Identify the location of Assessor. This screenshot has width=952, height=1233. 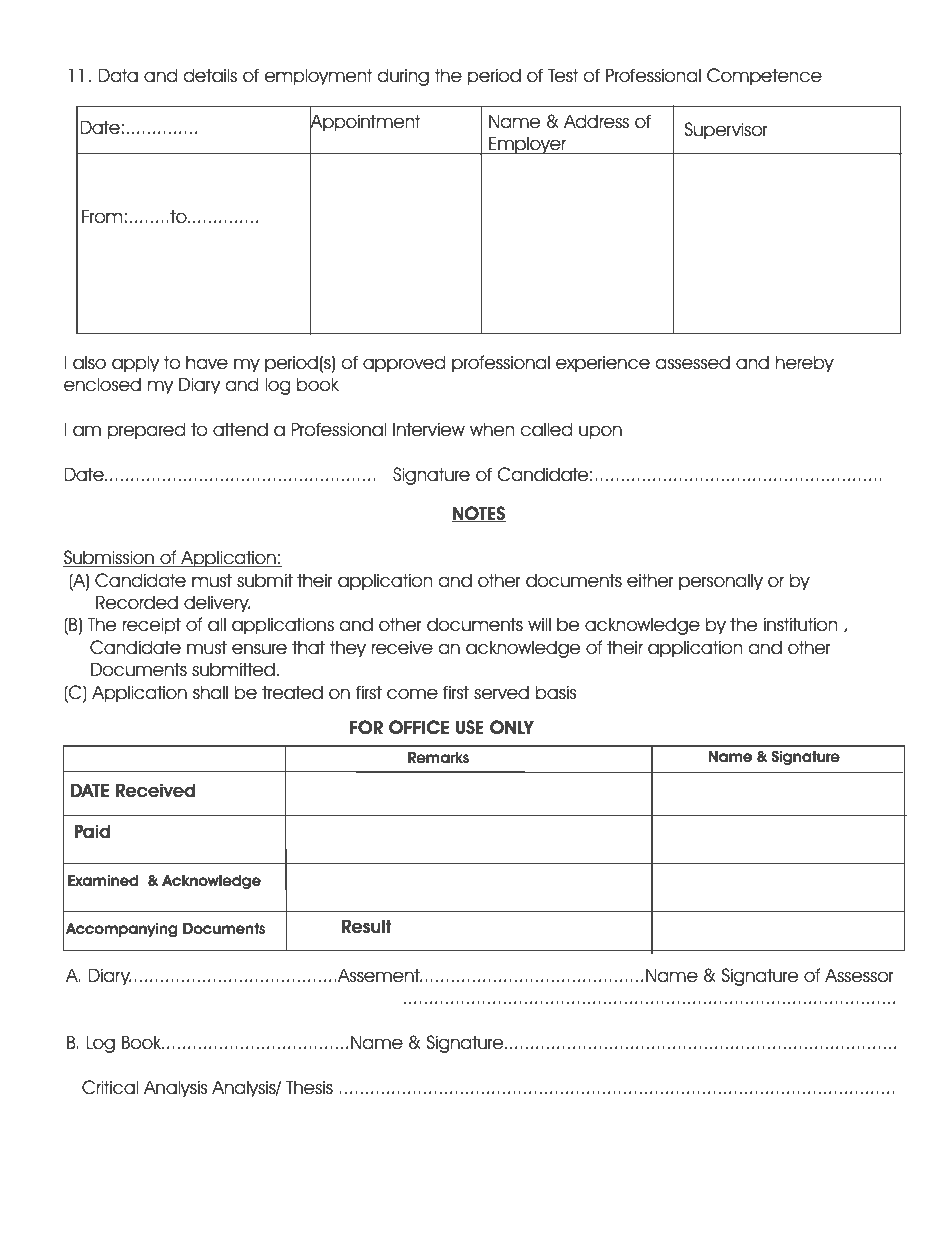
(859, 975).
